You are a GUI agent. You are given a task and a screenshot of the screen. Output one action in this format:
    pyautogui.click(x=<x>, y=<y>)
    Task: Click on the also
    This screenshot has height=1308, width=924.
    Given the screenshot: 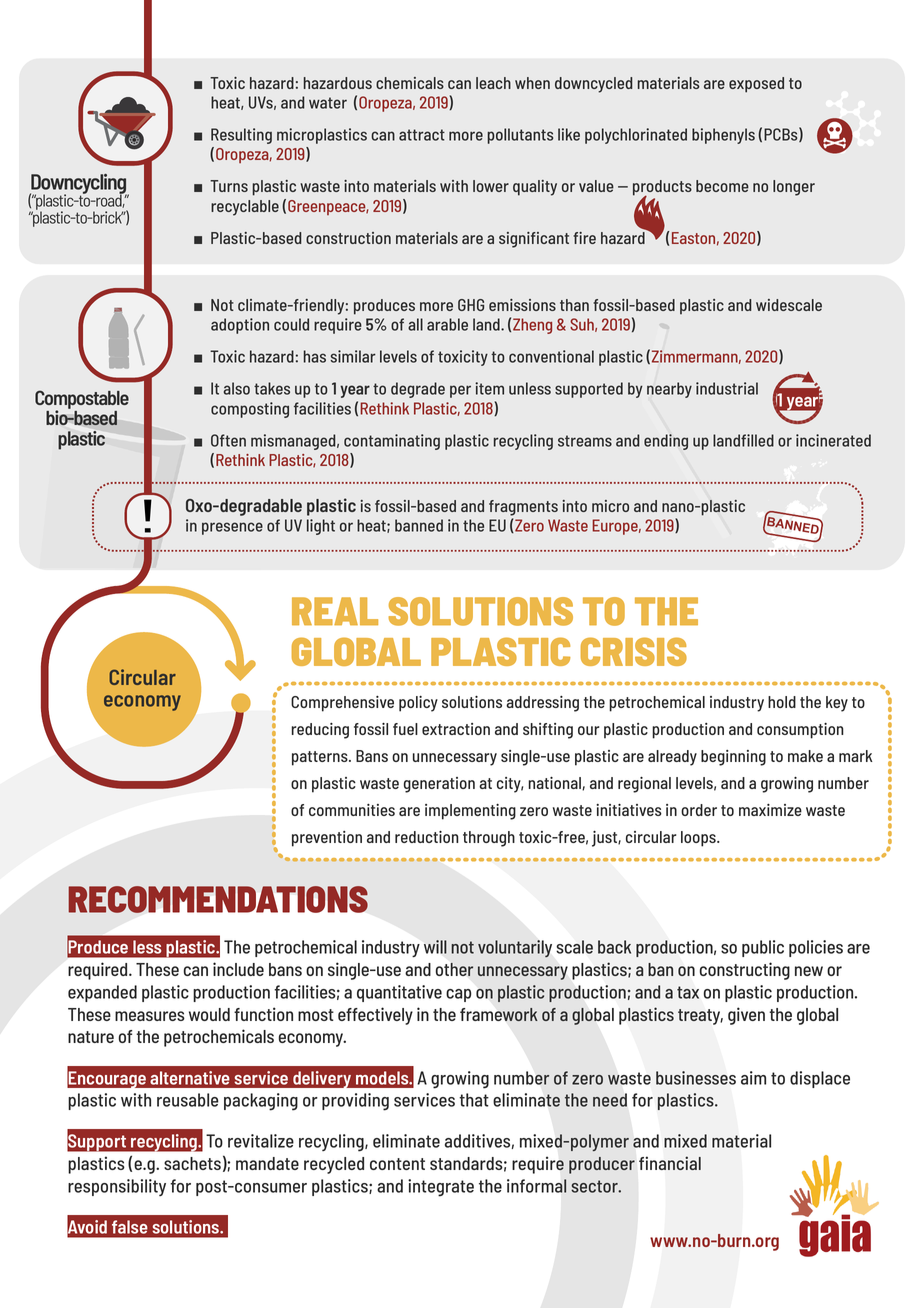 What is the action you would take?
    pyautogui.click(x=237, y=388)
